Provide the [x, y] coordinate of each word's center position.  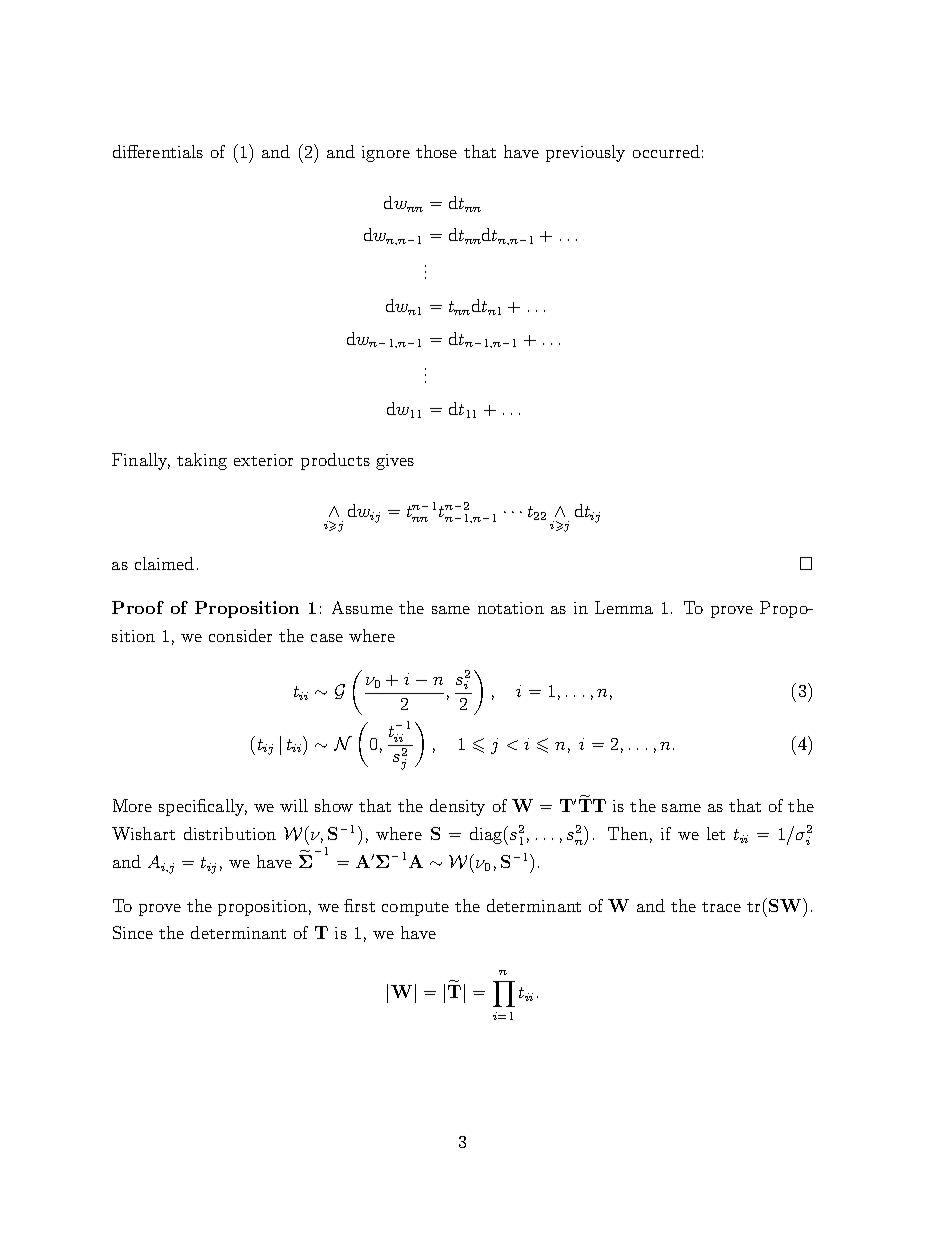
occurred [666, 151]
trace [721, 907]
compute [415, 909]
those [436, 151]
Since [133, 932]
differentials [158, 151]
